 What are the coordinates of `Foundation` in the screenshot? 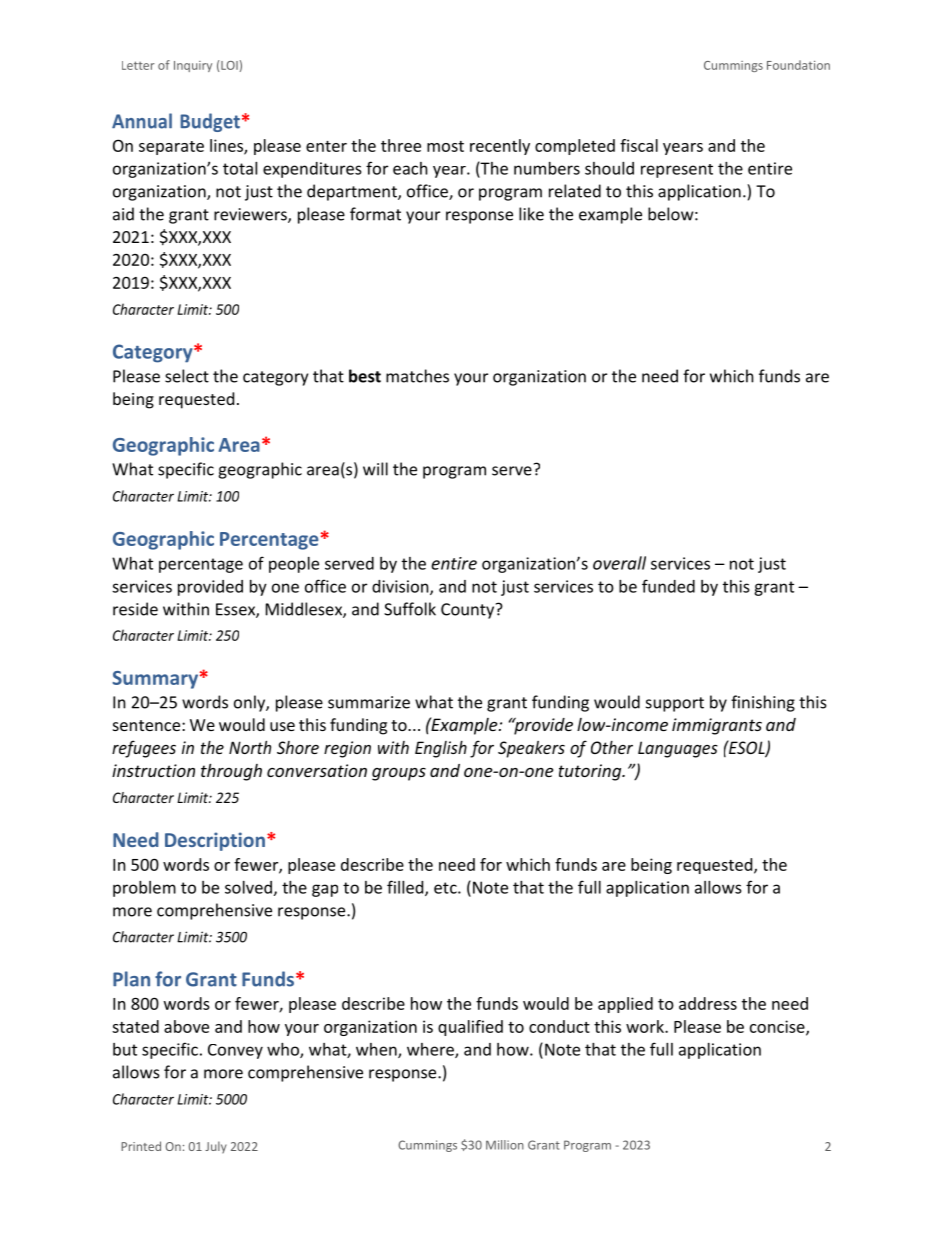 It's located at (798, 65).
